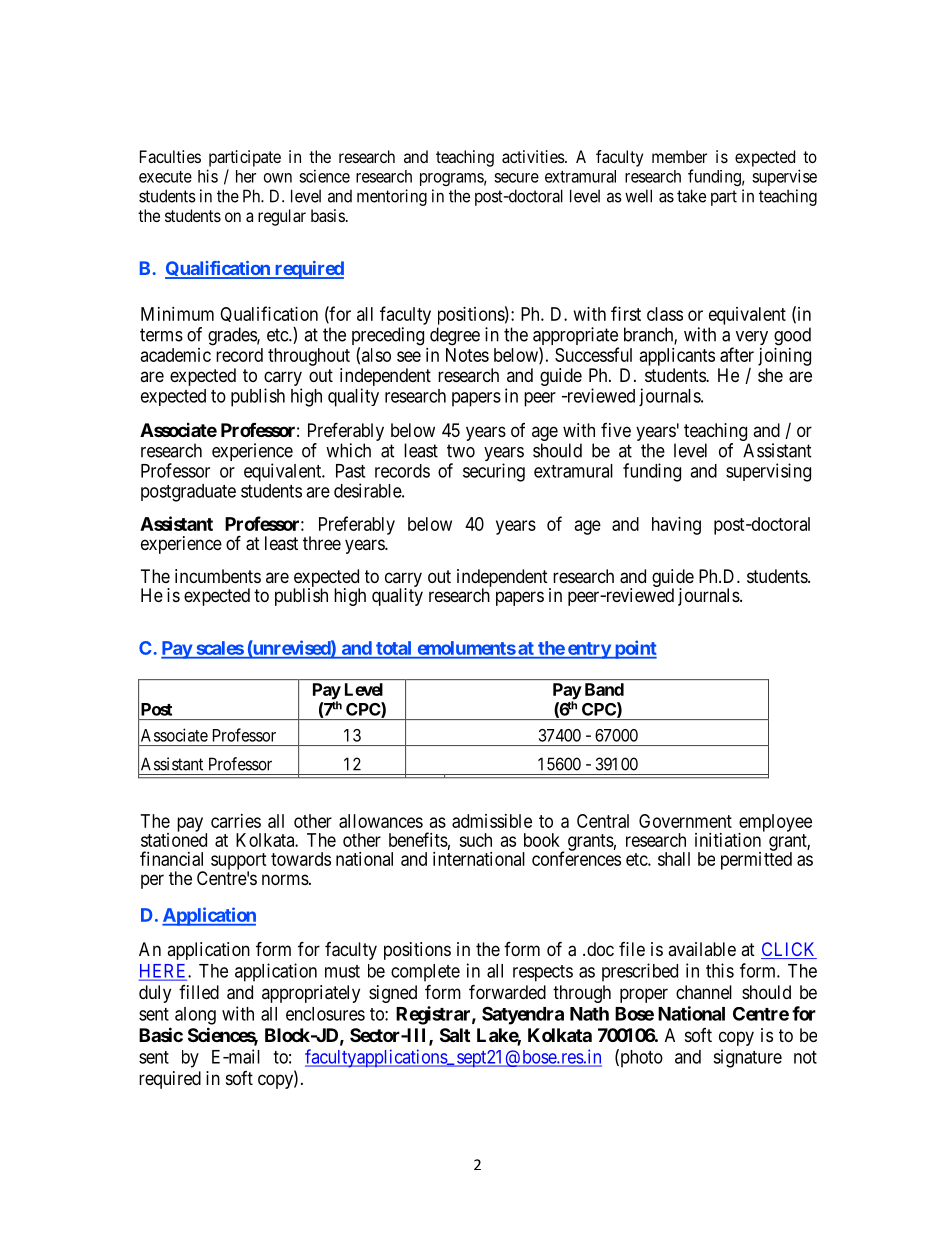  I want to click on take, so click(691, 196).
